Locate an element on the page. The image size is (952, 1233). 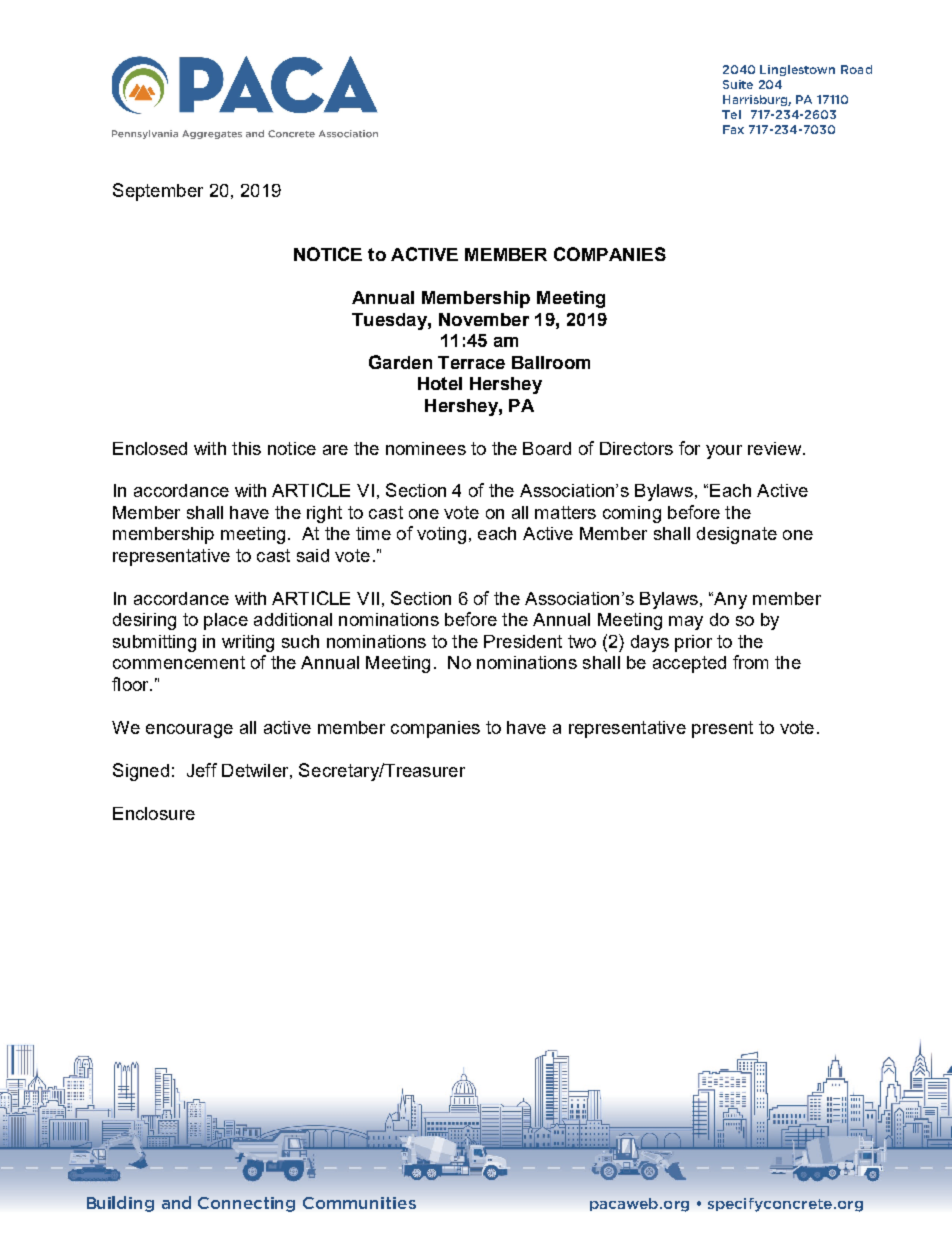
Connecting is located at coordinates (246, 1204).
